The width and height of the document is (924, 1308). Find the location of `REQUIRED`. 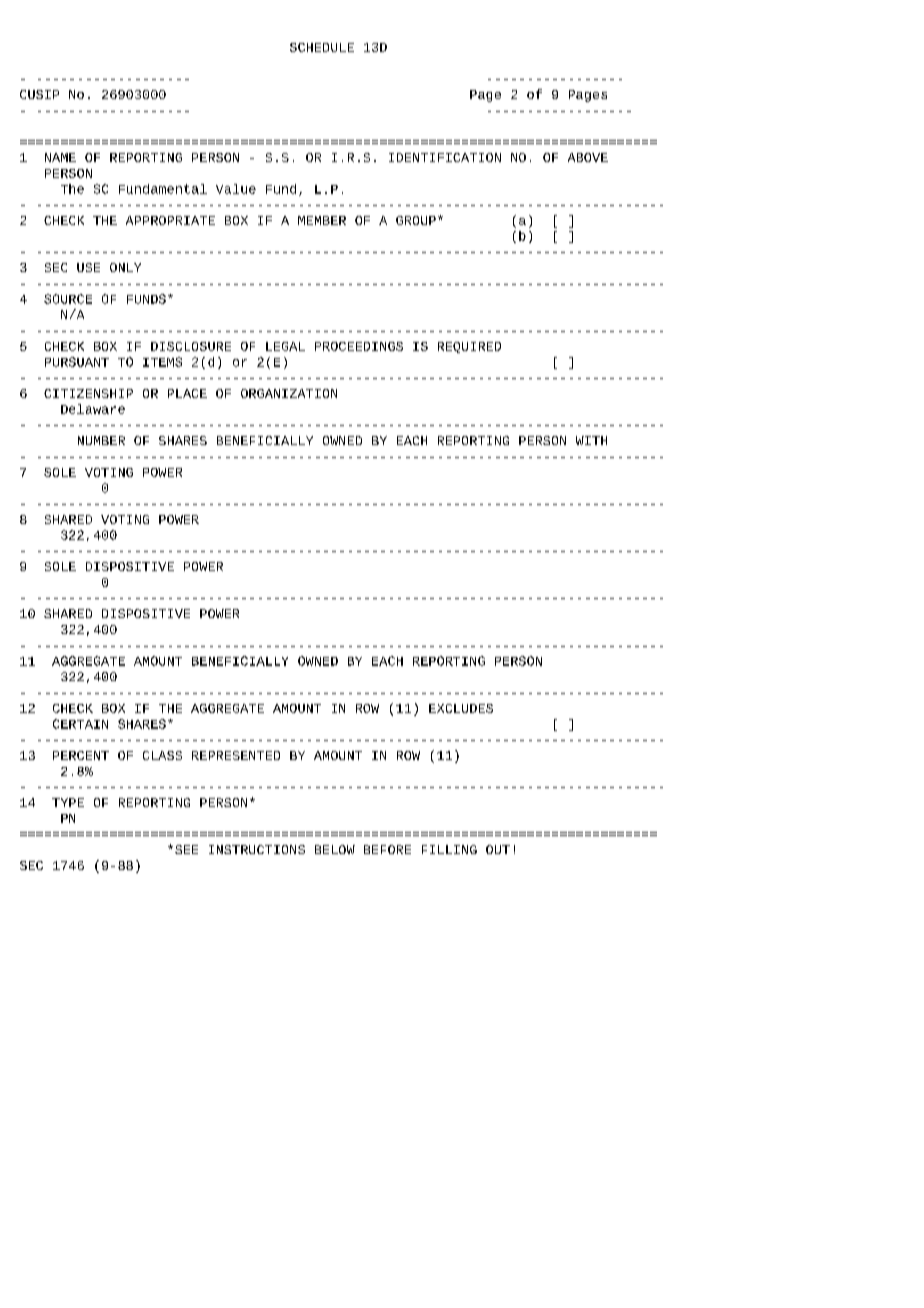

REQUIRED is located at coordinates (469, 347).
